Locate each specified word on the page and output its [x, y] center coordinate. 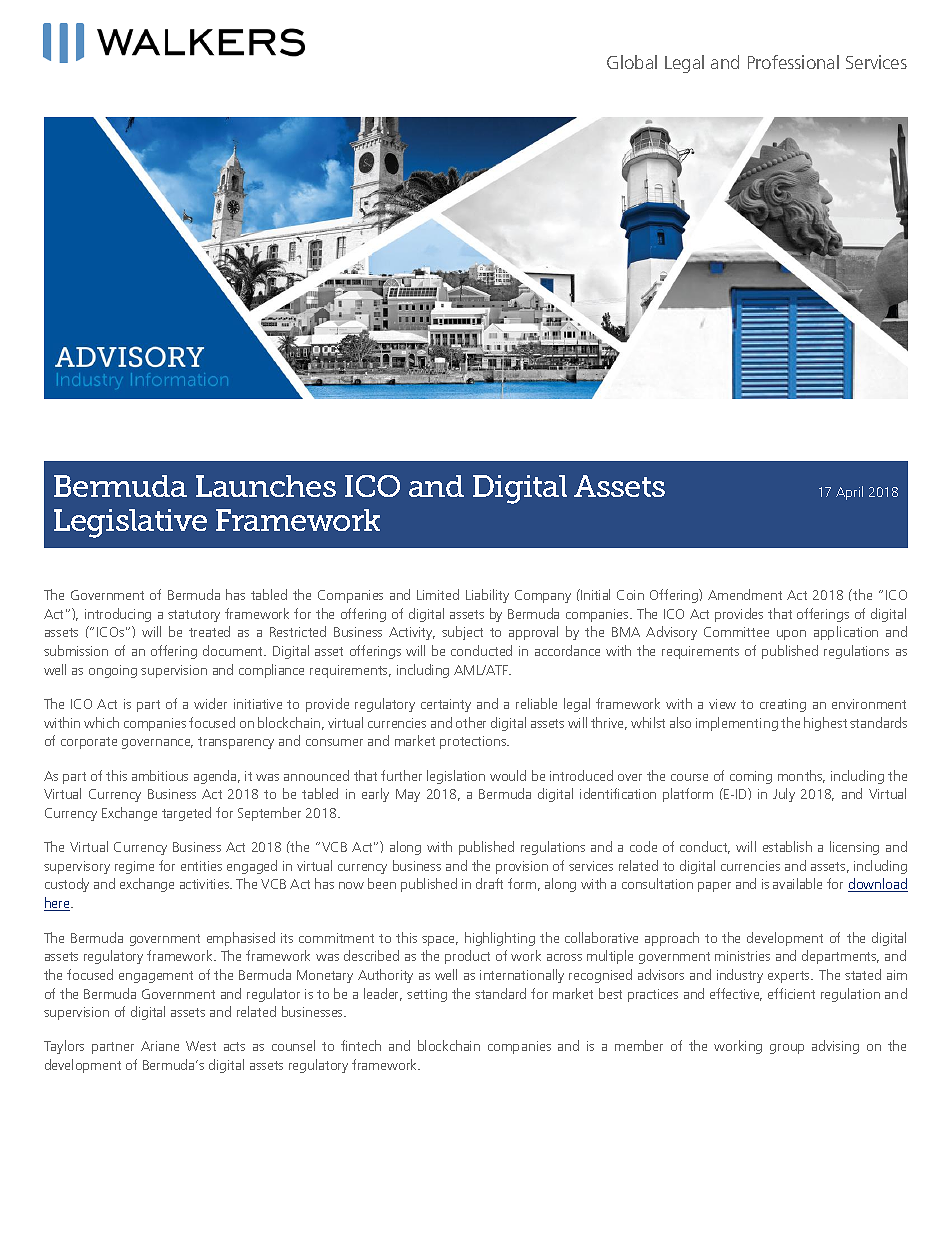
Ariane [160, 1046]
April [849, 493]
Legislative [130, 523]
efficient [791, 993]
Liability [487, 596]
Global [632, 62]
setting [427, 995]
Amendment [745, 594]
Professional [793, 62]
